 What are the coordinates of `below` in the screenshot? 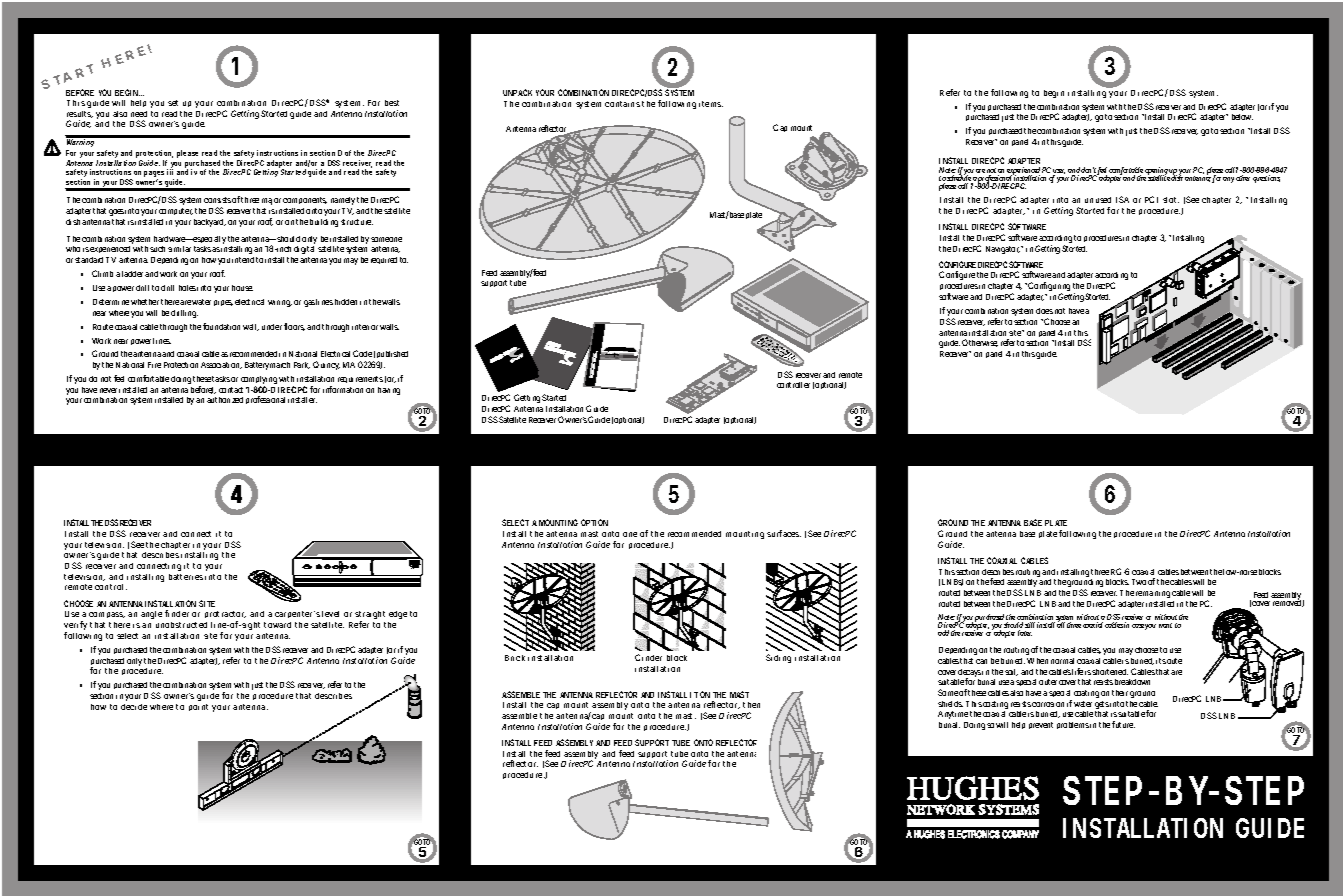 It's located at (1242, 117).
